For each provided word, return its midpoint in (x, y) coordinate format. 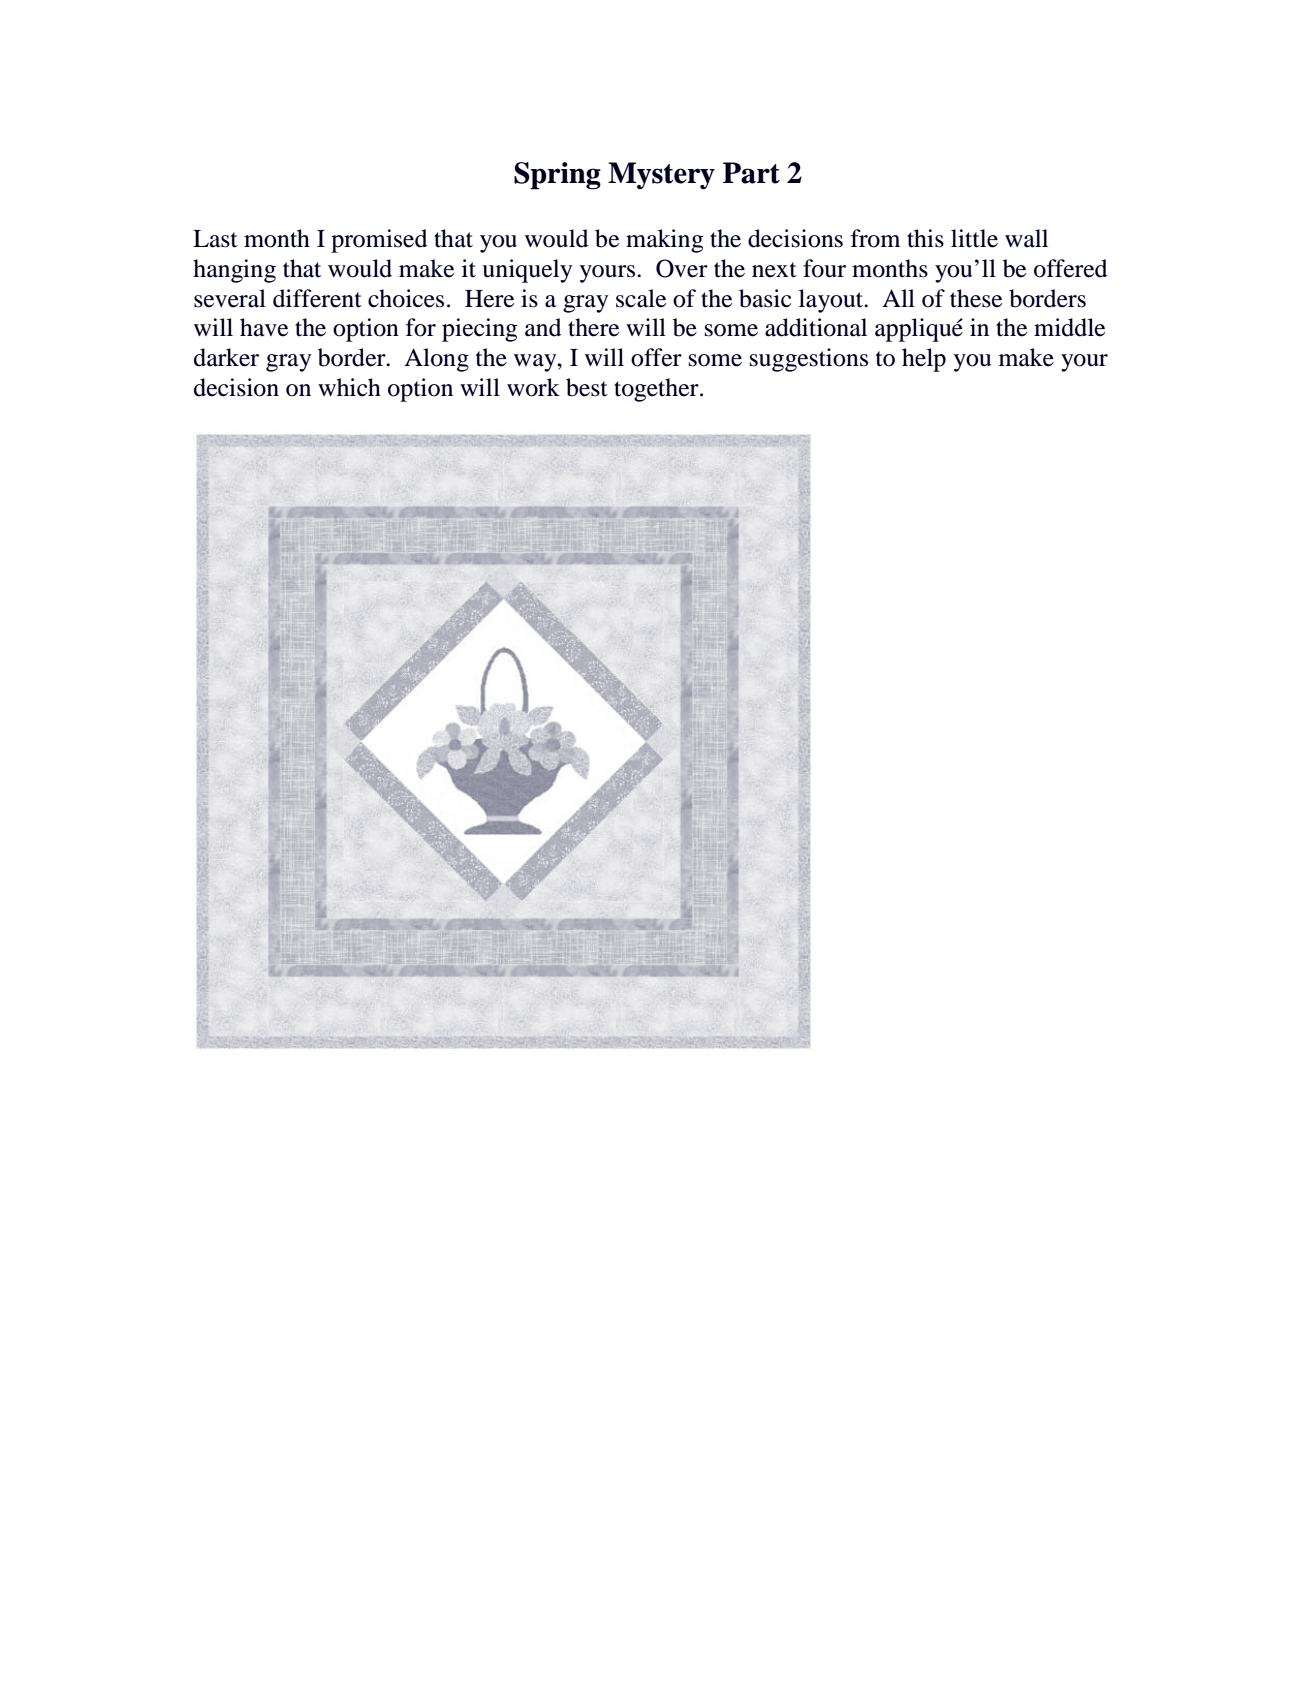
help (924, 360)
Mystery (661, 175)
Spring (557, 176)
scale (641, 298)
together (657, 390)
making (665, 241)
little (974, 238)
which (349, 387)
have (264, 327)
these (976, 298)
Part (751, 173)
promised (379, 241)
